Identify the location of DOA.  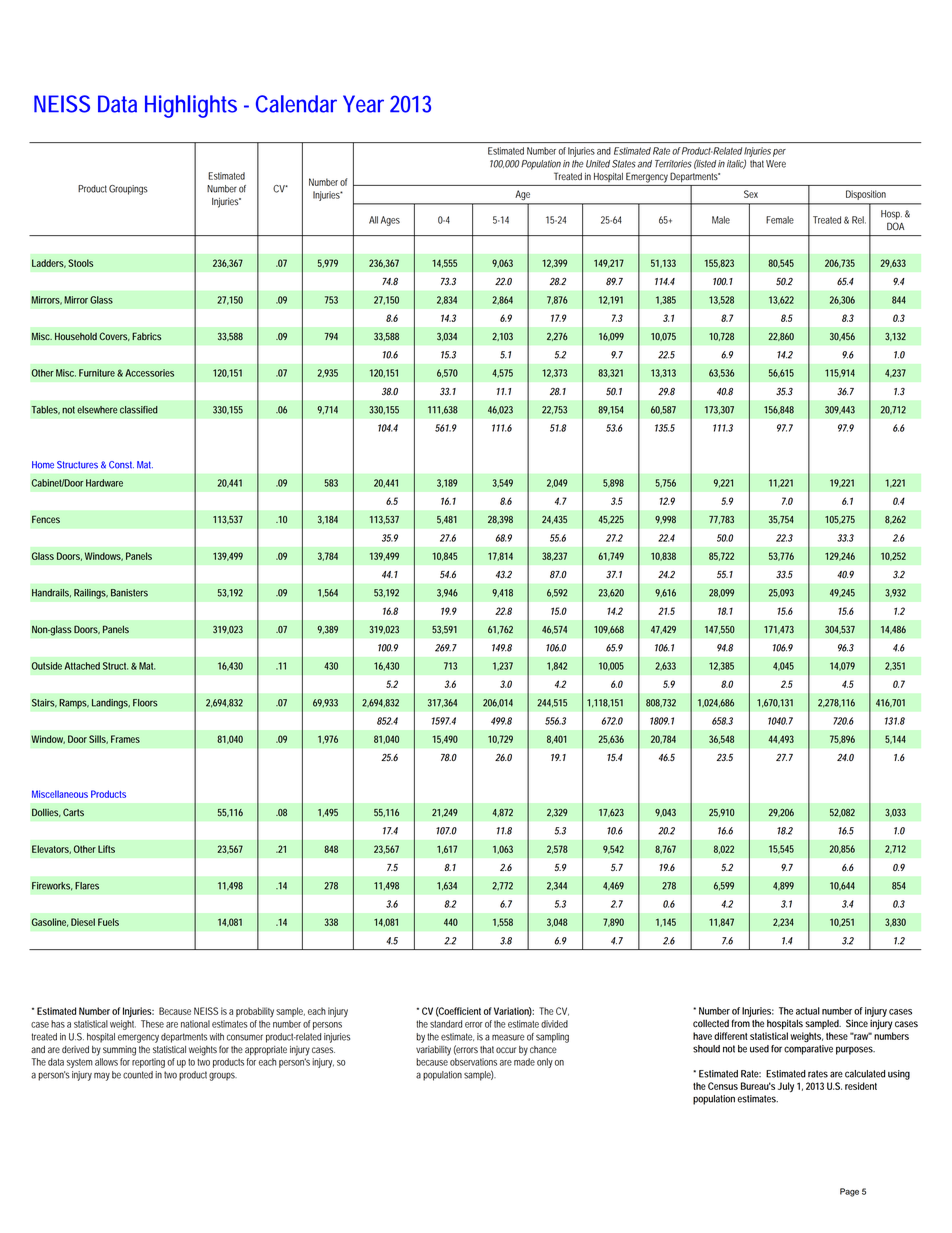
(896, 226).
